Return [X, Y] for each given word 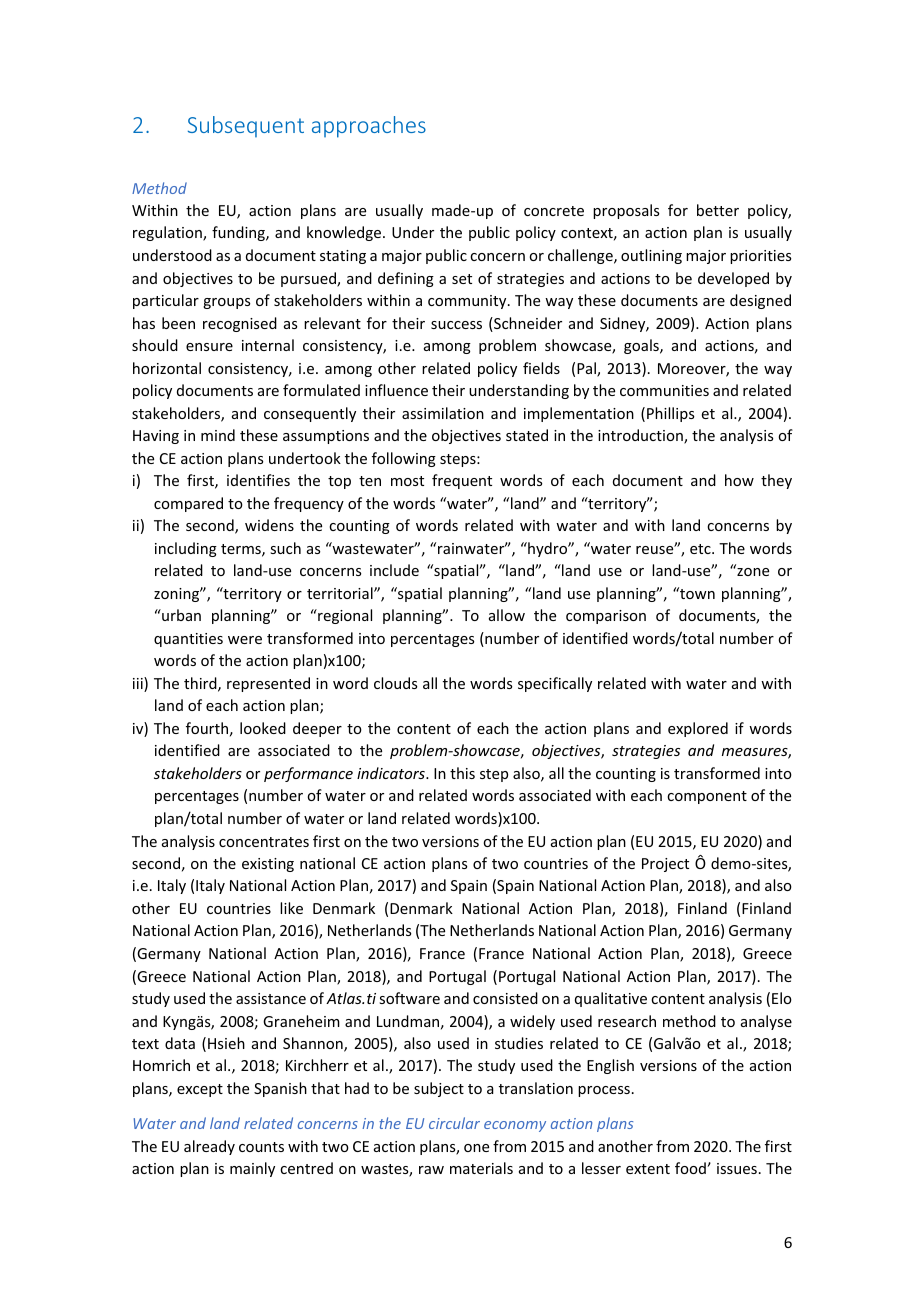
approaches [369, 127]
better [718, 210]
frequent [462, 481]
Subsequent [246, 126]
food [691, 1168]
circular [454, 1123]
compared [188, 504]
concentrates [264, 842]
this [462, 773]
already [209, 1147]
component [707, 797]
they [776, 481]
